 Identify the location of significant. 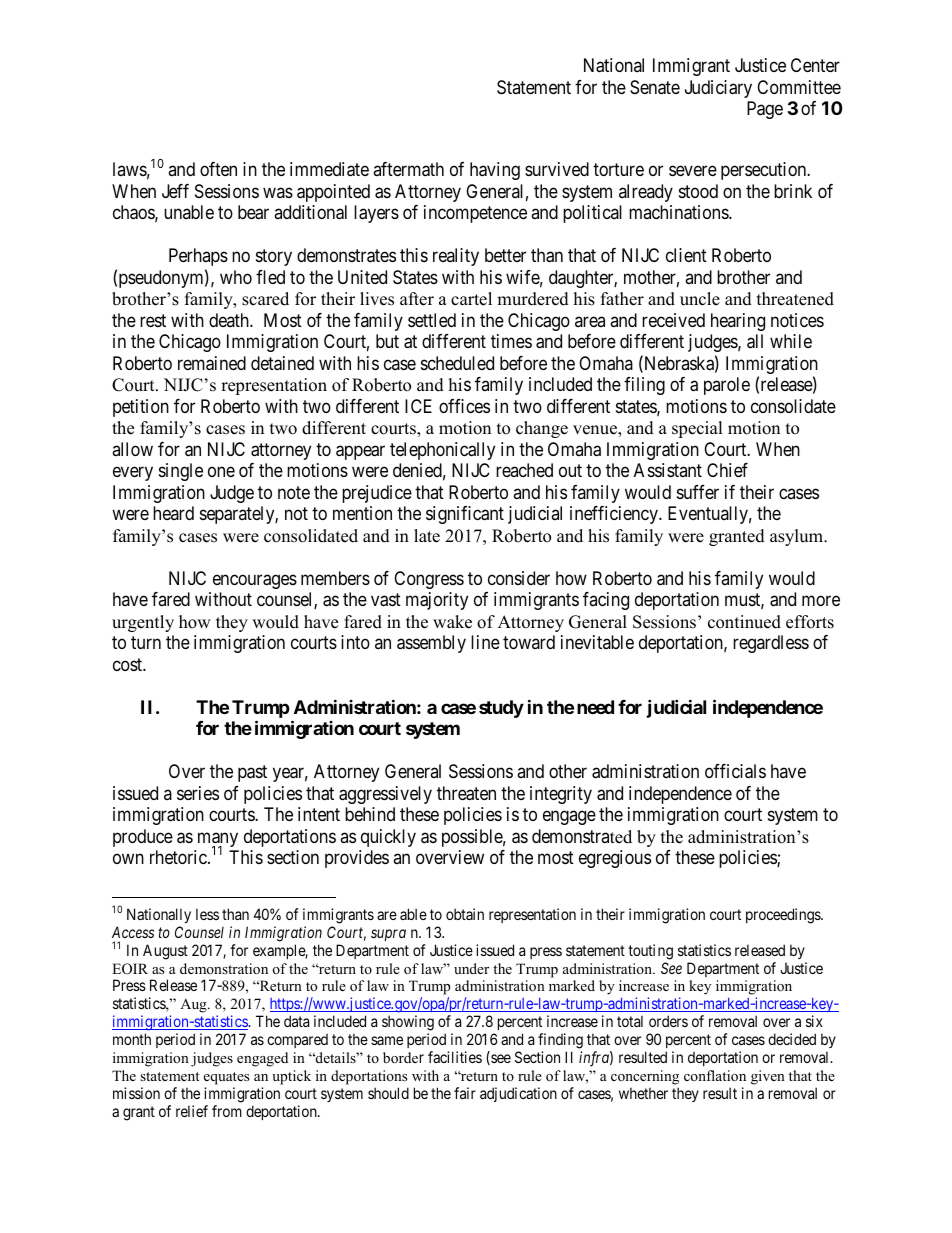
(465, 515).
